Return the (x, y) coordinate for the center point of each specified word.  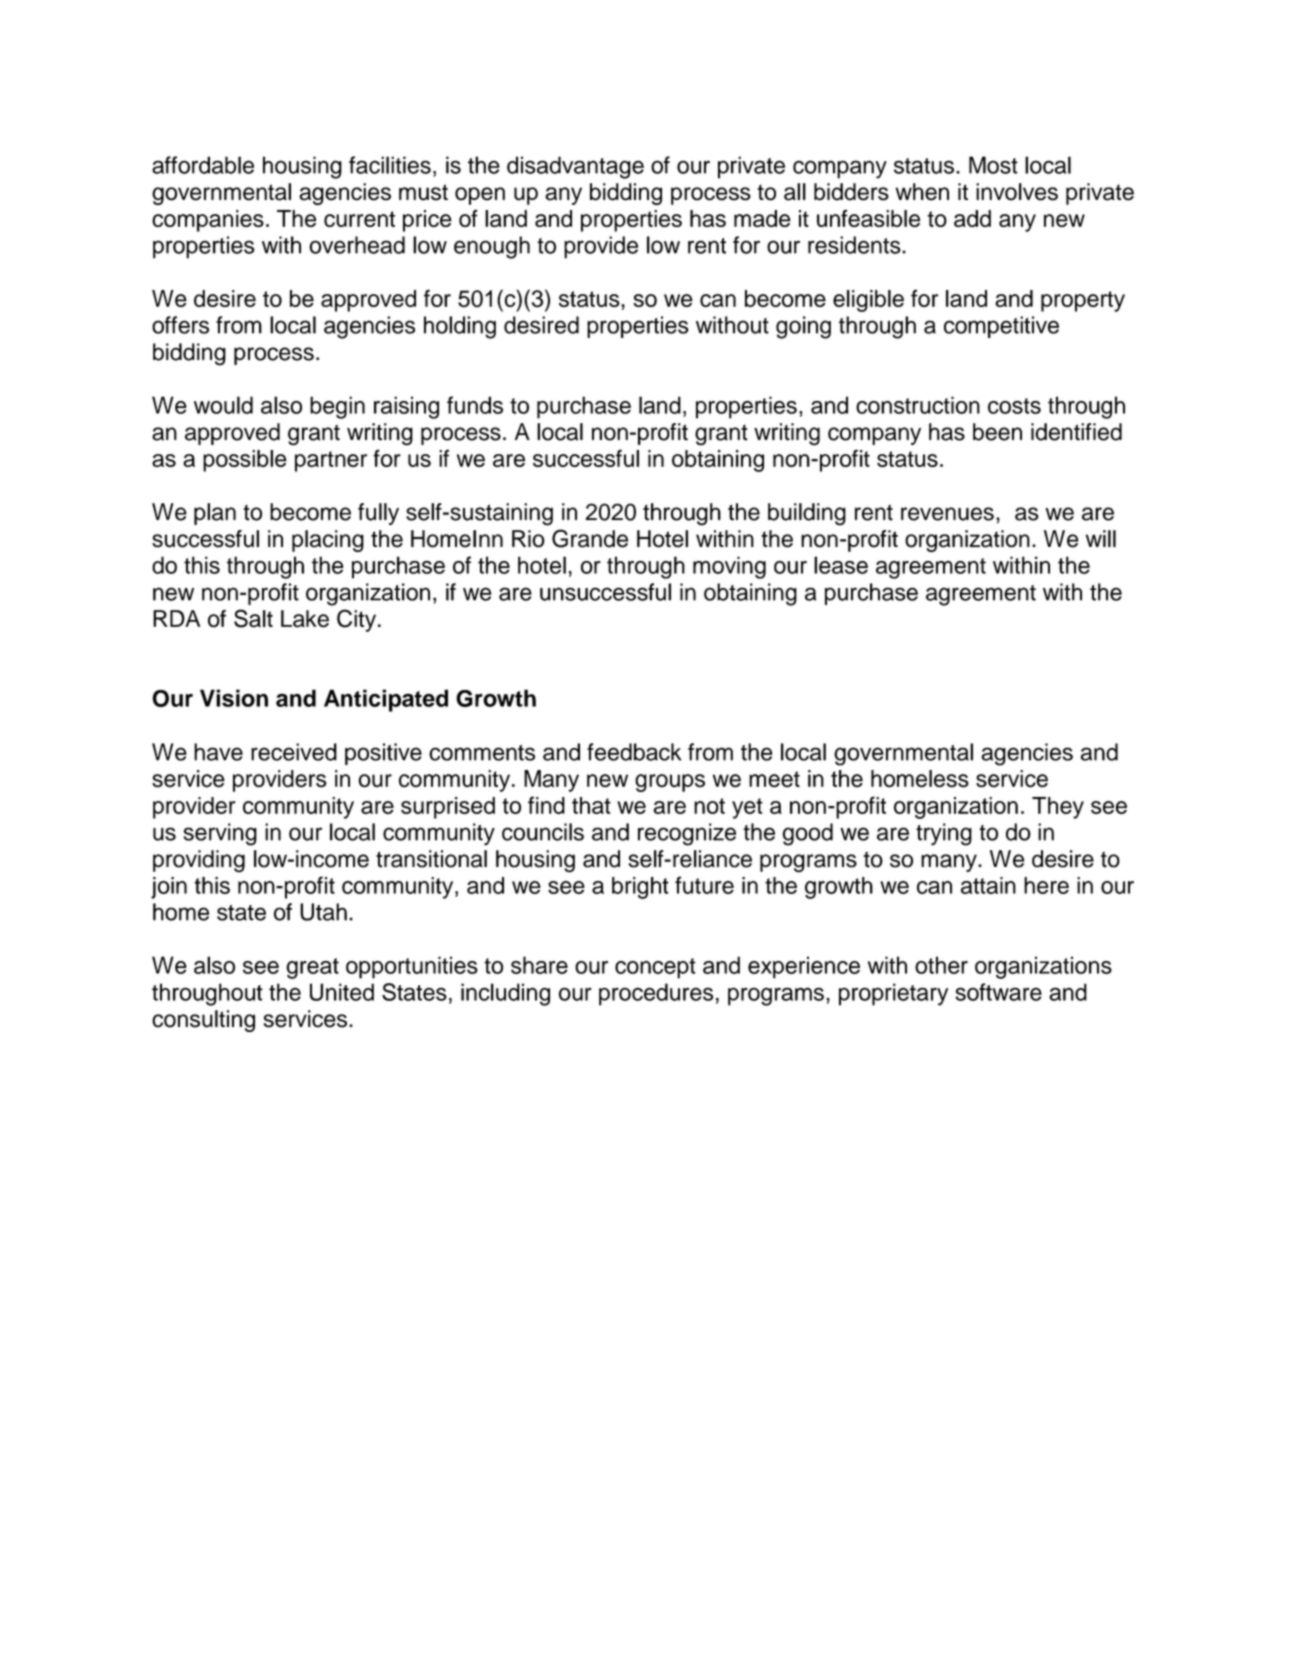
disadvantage (575, 167)
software (998, 992)
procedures (656, 994)
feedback (634, 752)
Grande (590, 538)
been (997, 432)
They (1058, 808)
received (294, 752)
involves (1017, 192)
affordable (203, 165)
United (342, 992)
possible (245, 461)
